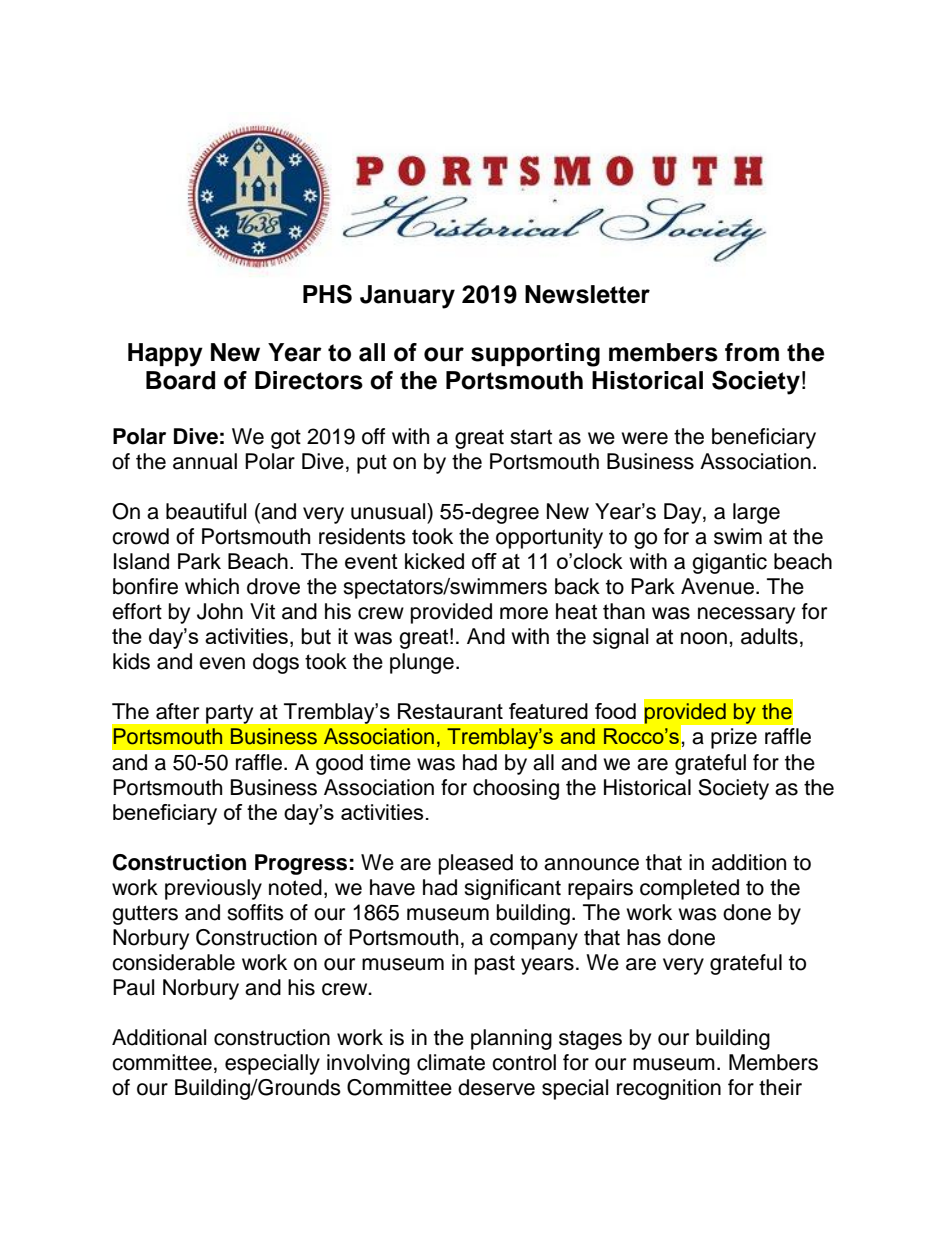  What do you see at coordinates (229, 714) in the document?
I see `party` at bounding box center [229, 714].
